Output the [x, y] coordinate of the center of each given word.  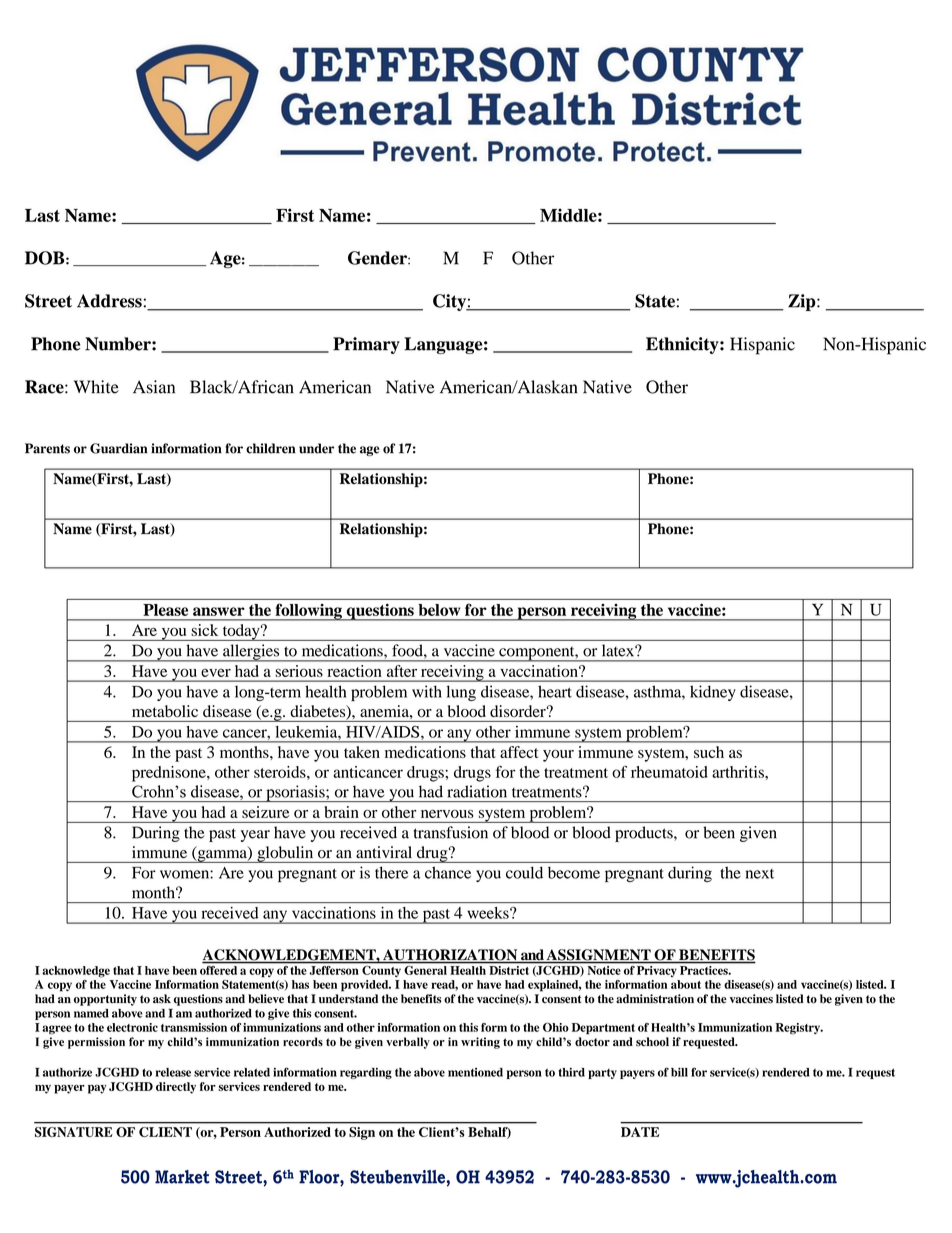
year [255, 836]
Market [182, 1177]
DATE [640, 1132]
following [308, 612]
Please [165, 610]
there [391, 872]
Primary [366, 345]
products [645, 834]
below [439, 610]
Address [109, 301]
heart [555, 691]
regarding [366, 1073]
